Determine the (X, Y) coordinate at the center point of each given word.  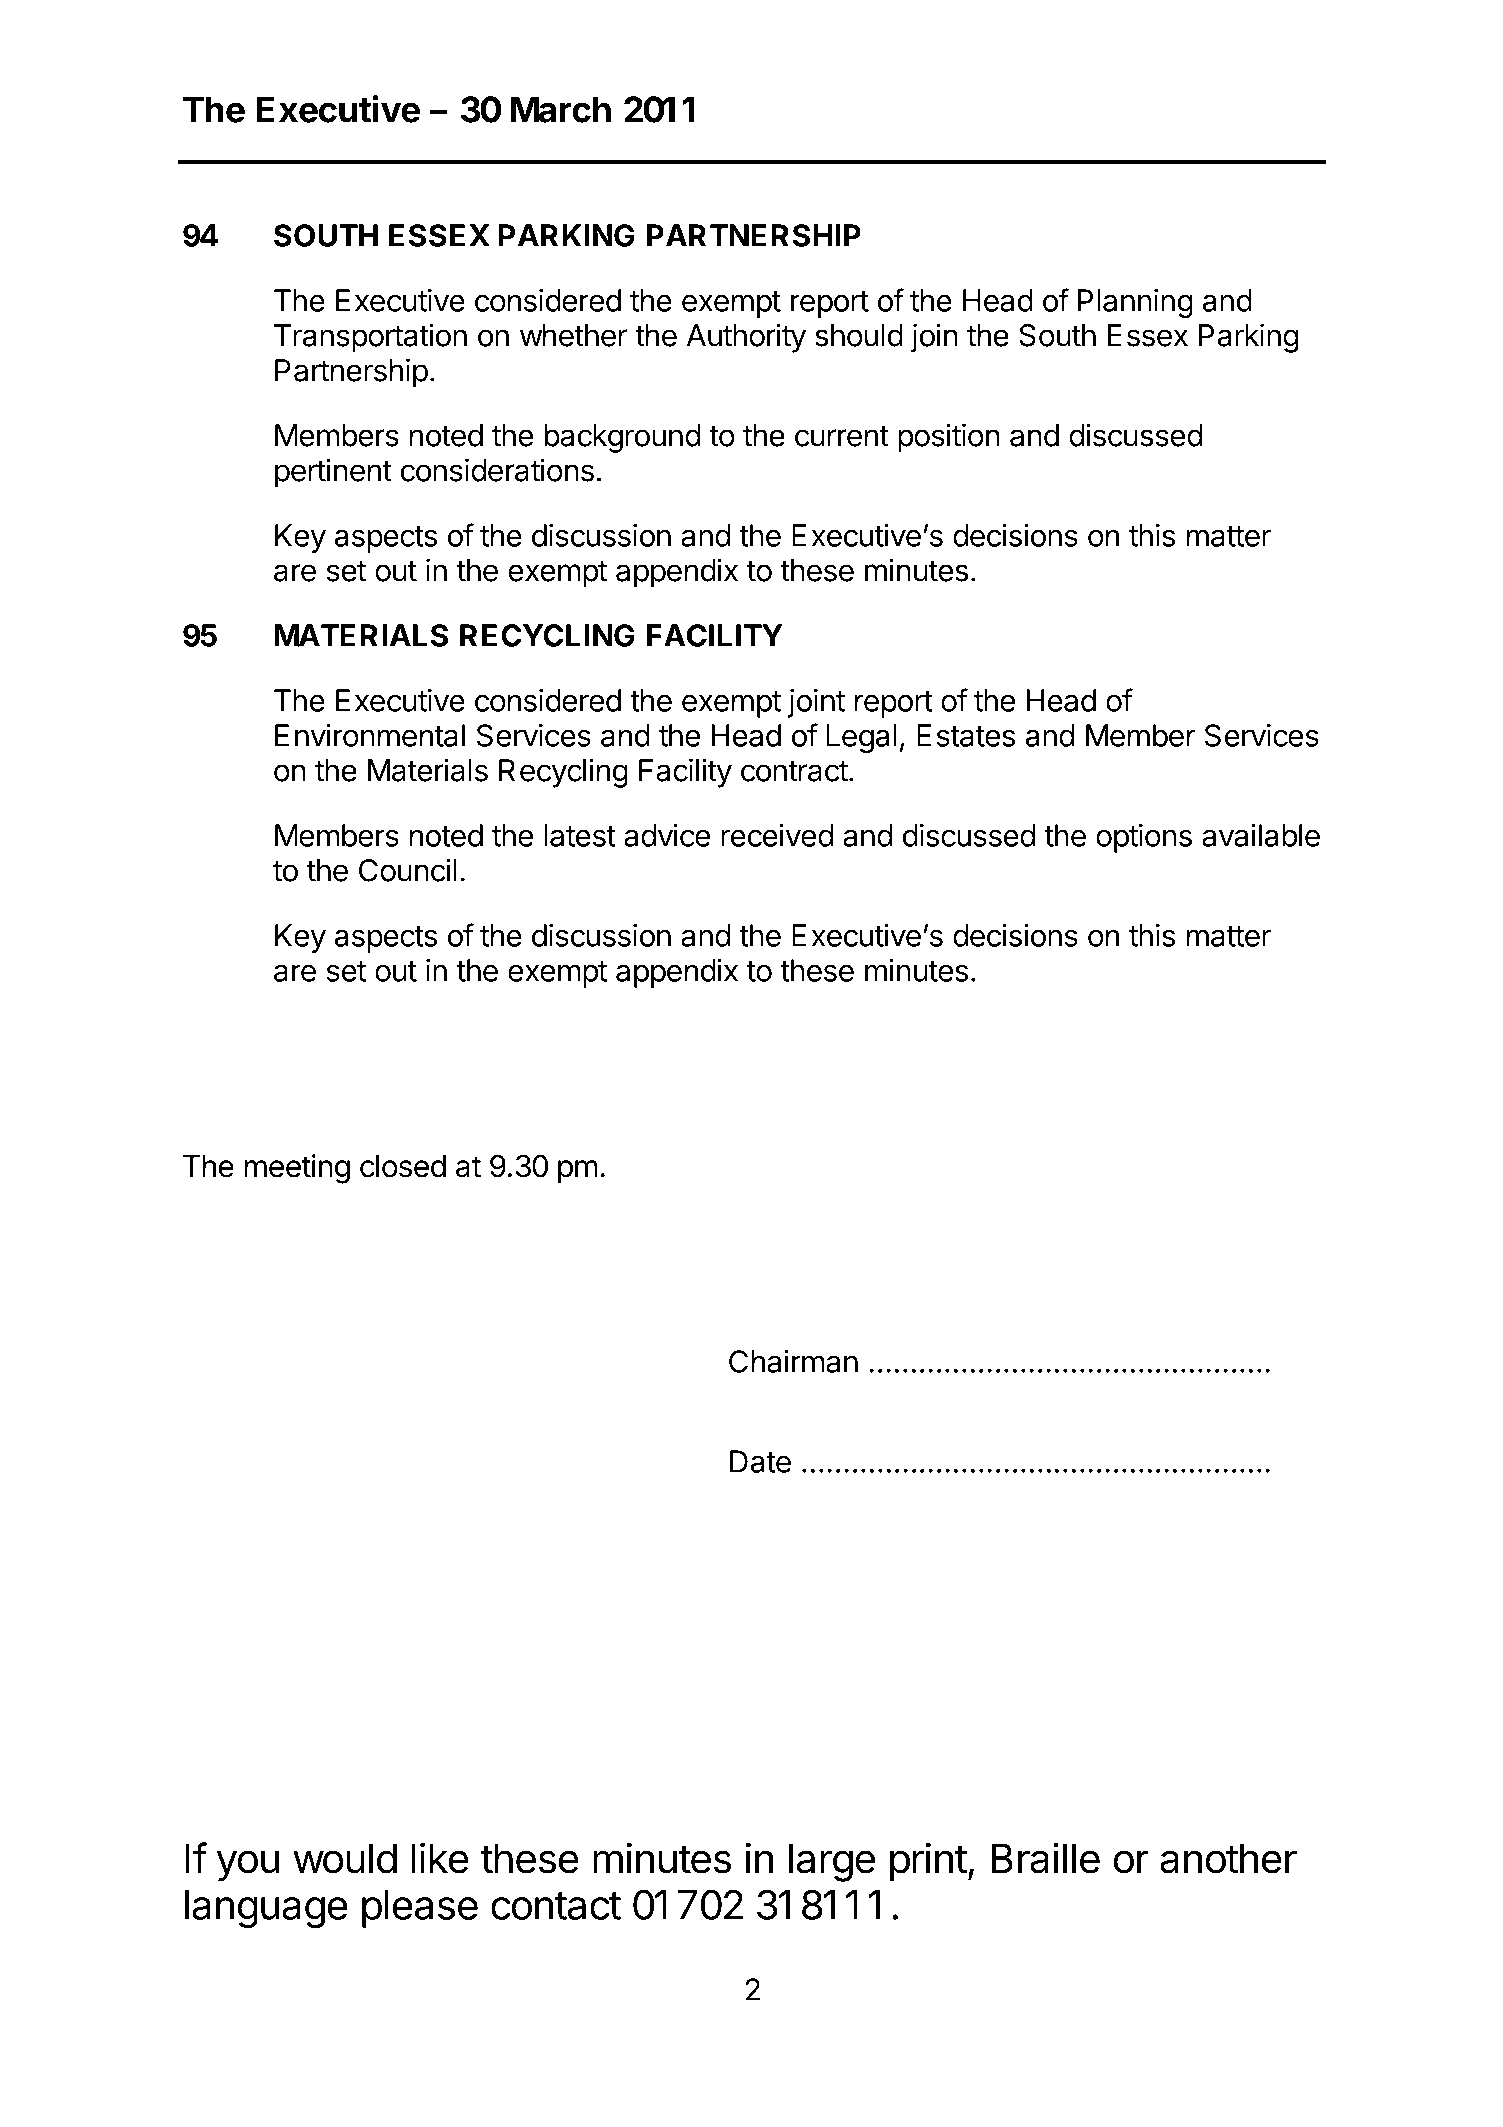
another (1228, 1858)
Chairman (793, 1361)
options (1144, 838)
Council (408, 870)
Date (760, 1461)
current (842, 436)
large (832, 1862)
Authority (746, 338)
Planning (1135, 303)
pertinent (333, 473)
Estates (966, 735)
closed (403, 1166)
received (777, 835)
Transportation (370, 338)
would (345, 1858)
